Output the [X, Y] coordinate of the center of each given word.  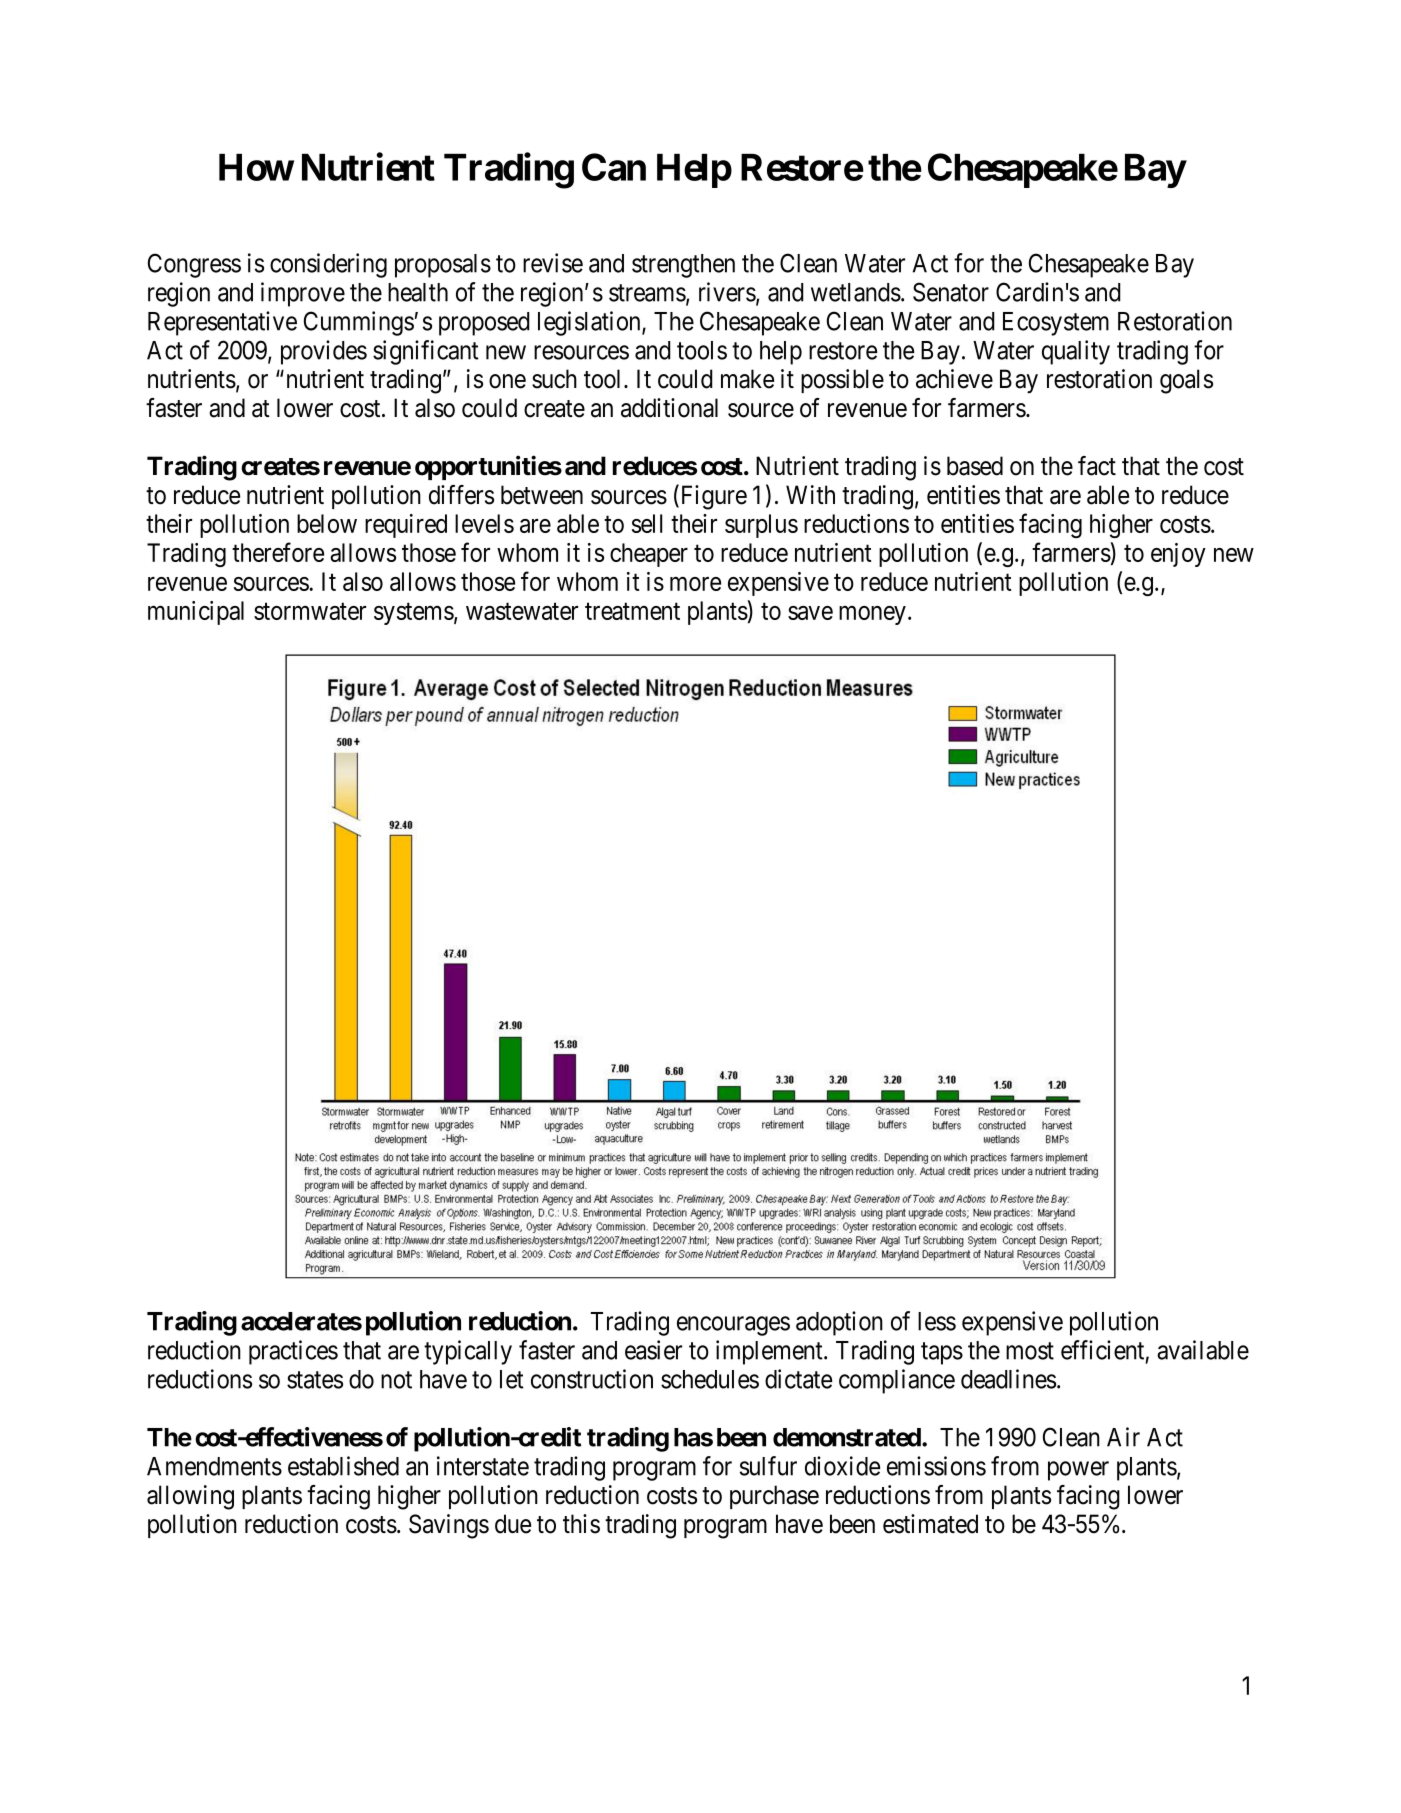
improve [303, 294]
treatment [632, 611]
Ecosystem [1056, 324]
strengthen [683, 266]
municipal [196, 613]
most [1030, 1351]
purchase [774, 1497]
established [343, 1466]
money [872, 615]
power [1078, 1471]
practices [293, 1352]
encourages [733, 1326]
